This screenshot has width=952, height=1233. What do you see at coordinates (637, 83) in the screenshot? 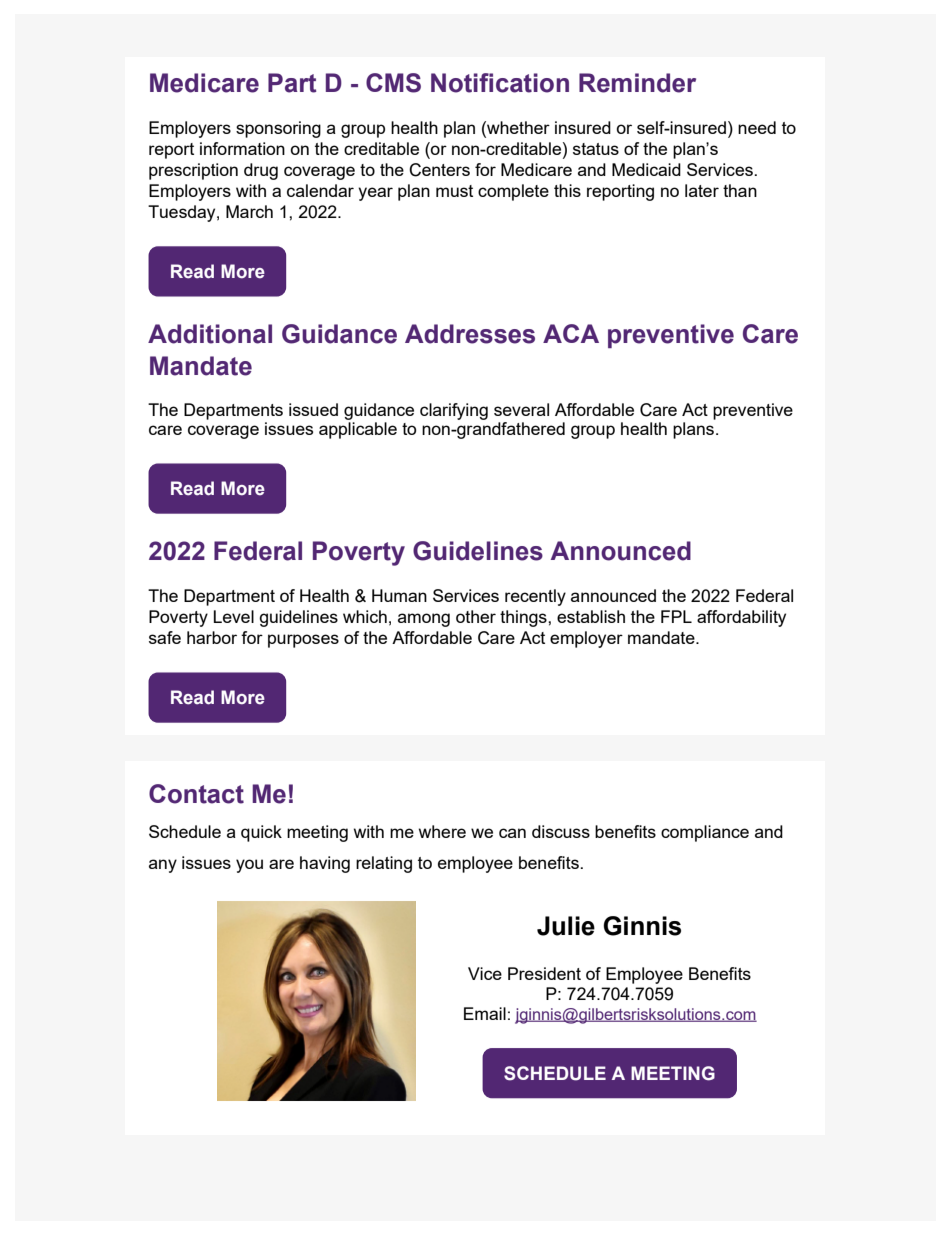
I see `Reminder` at bounding box center [637, 83].
